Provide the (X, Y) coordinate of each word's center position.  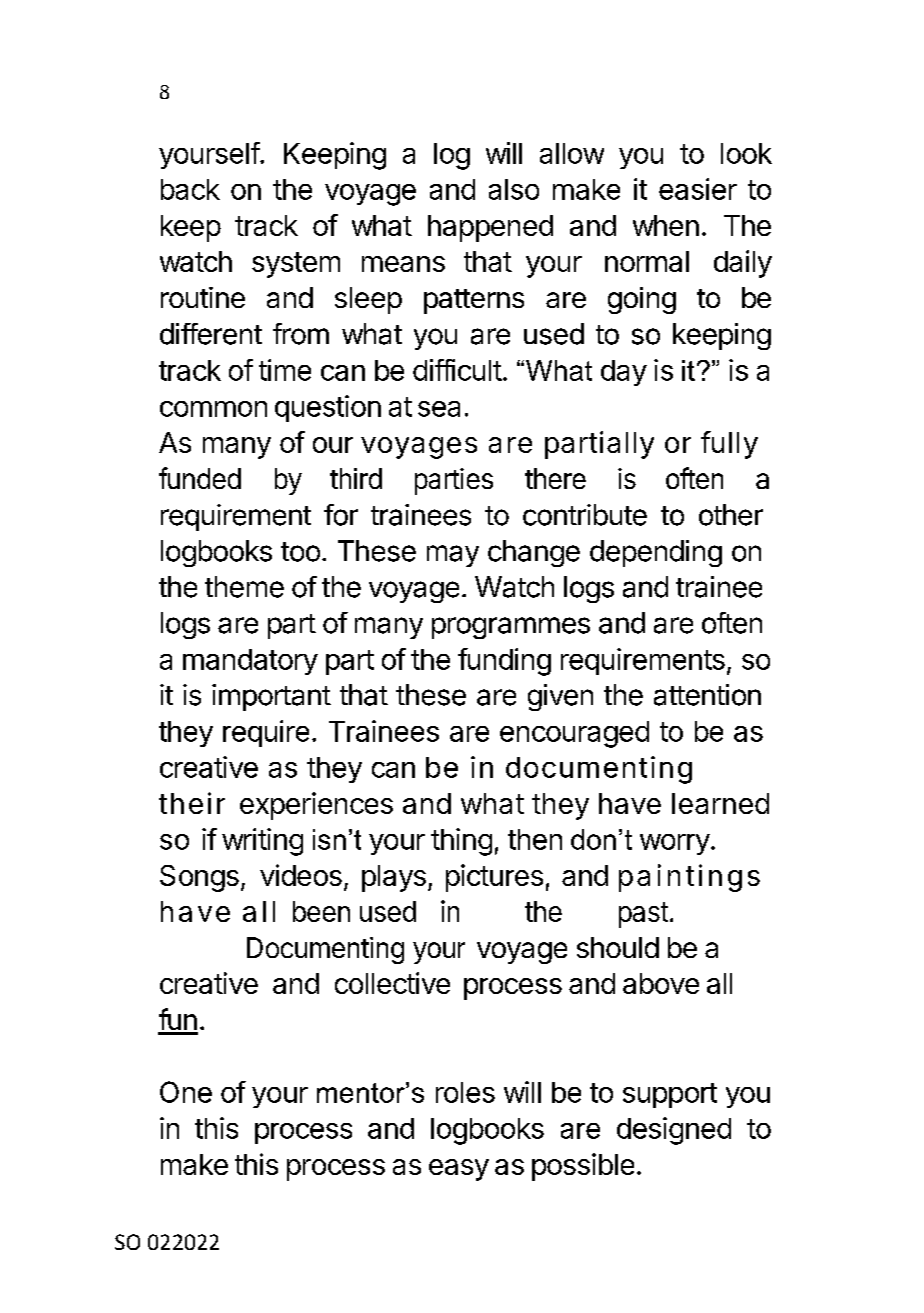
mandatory (250, 662)
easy (459, 1170)
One (186, 1092)
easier (698, 189)
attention (707, 695)
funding (504, 662)
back (190, 189)
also (514, 189)
